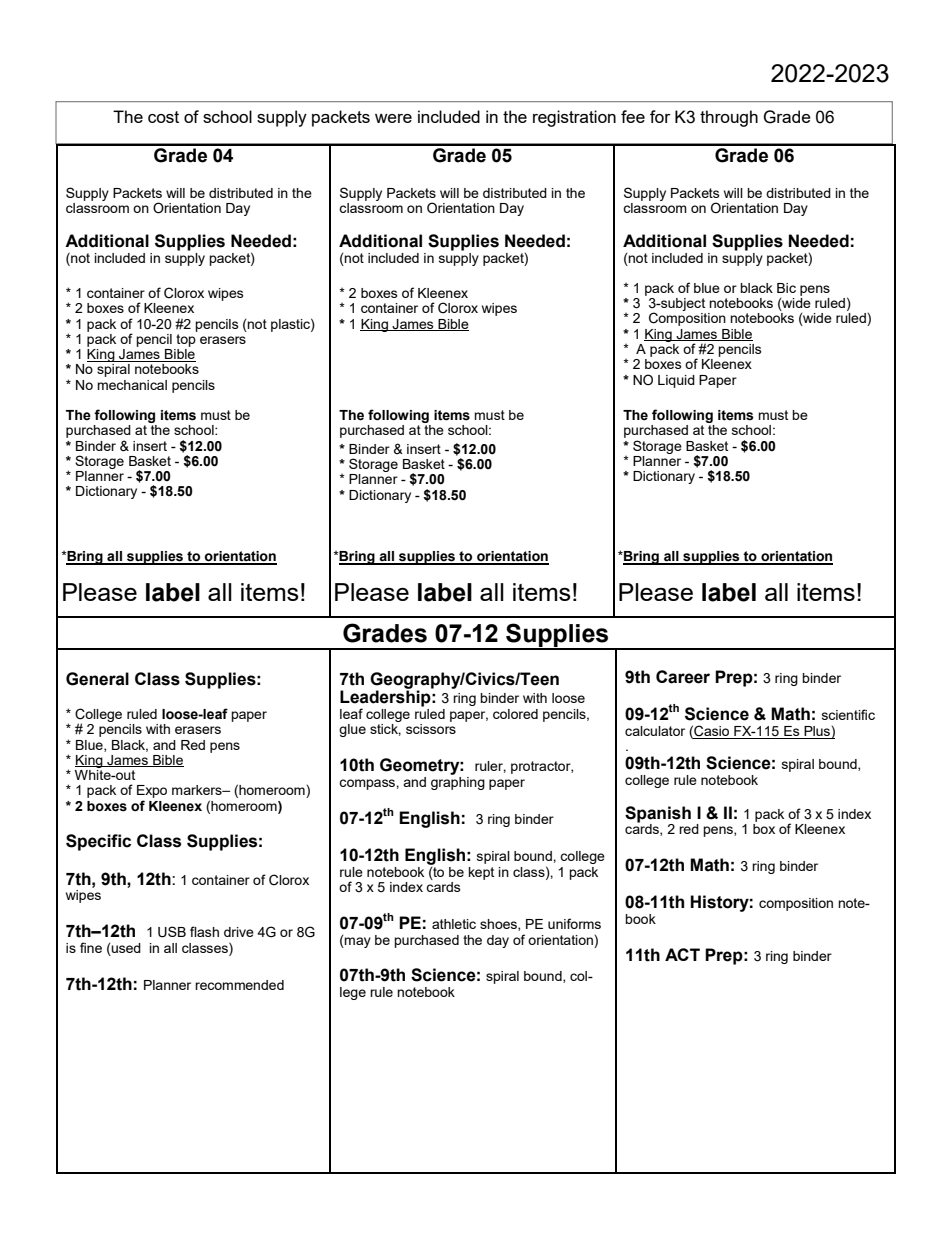  What do you see at coordinates (172, 932) in the screenshot?
I see `USB` at bounding box center [172, 932].
